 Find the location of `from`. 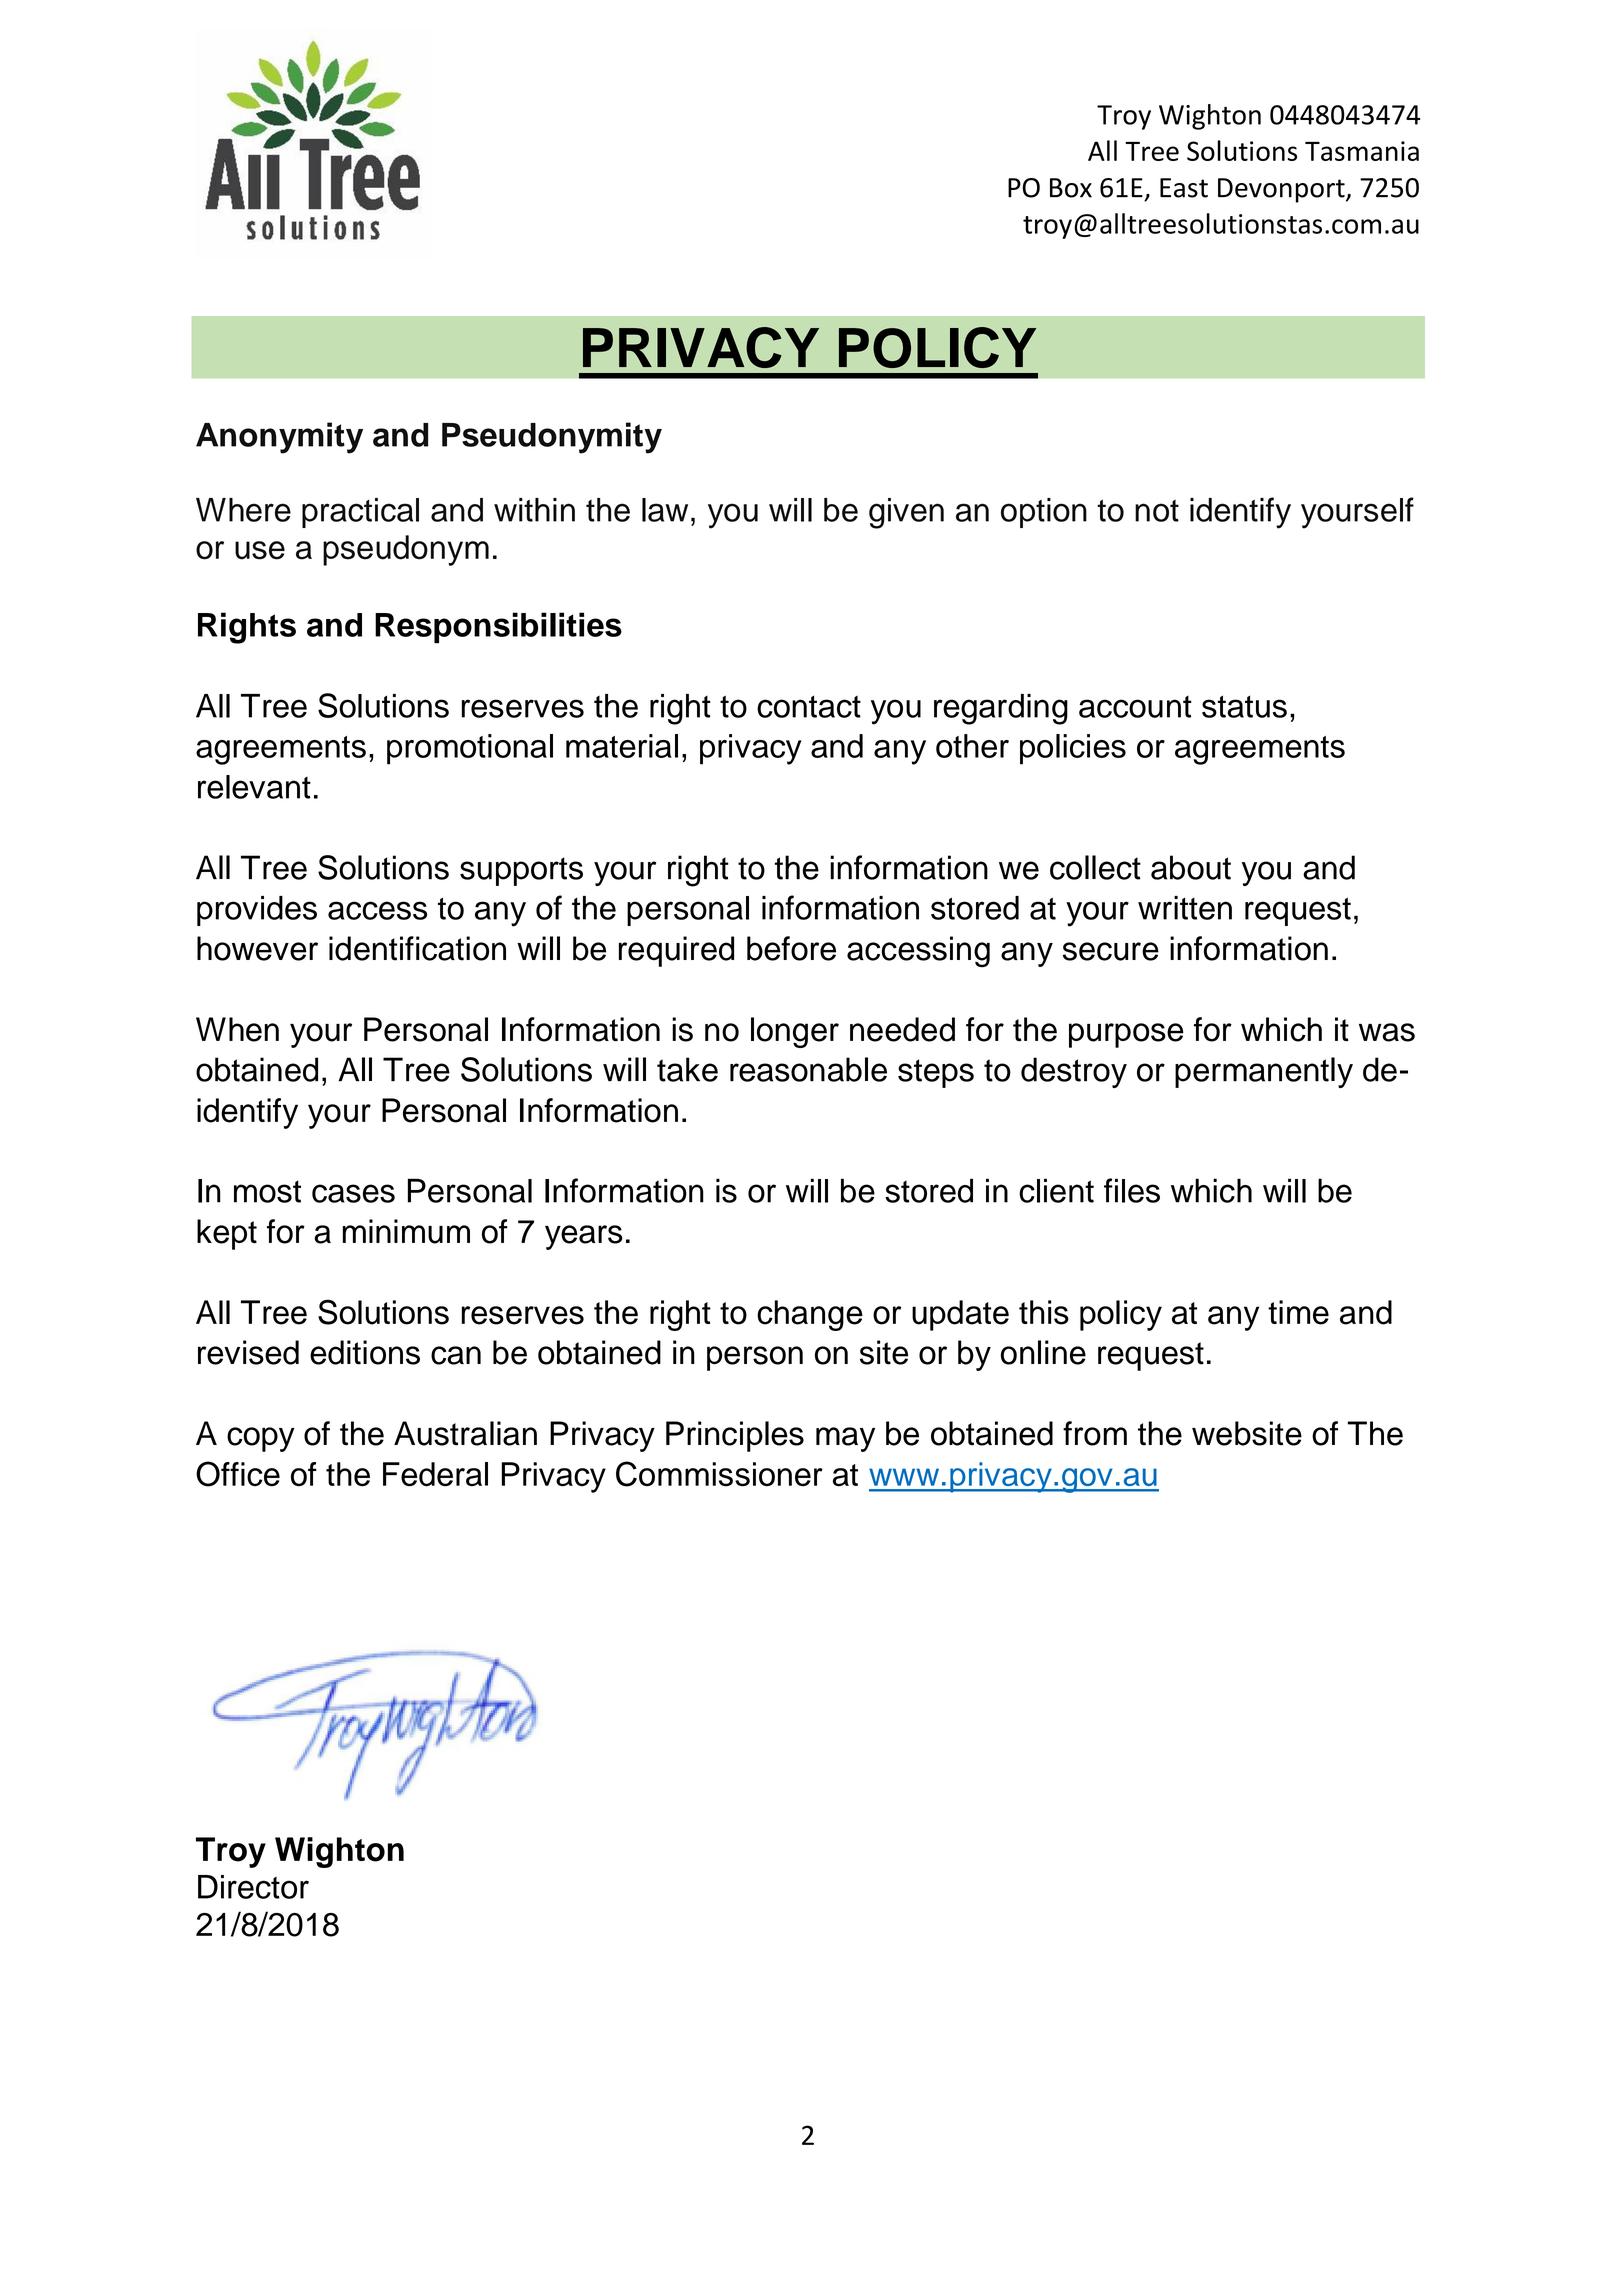

from is located at coordinates (1095, 1433).
